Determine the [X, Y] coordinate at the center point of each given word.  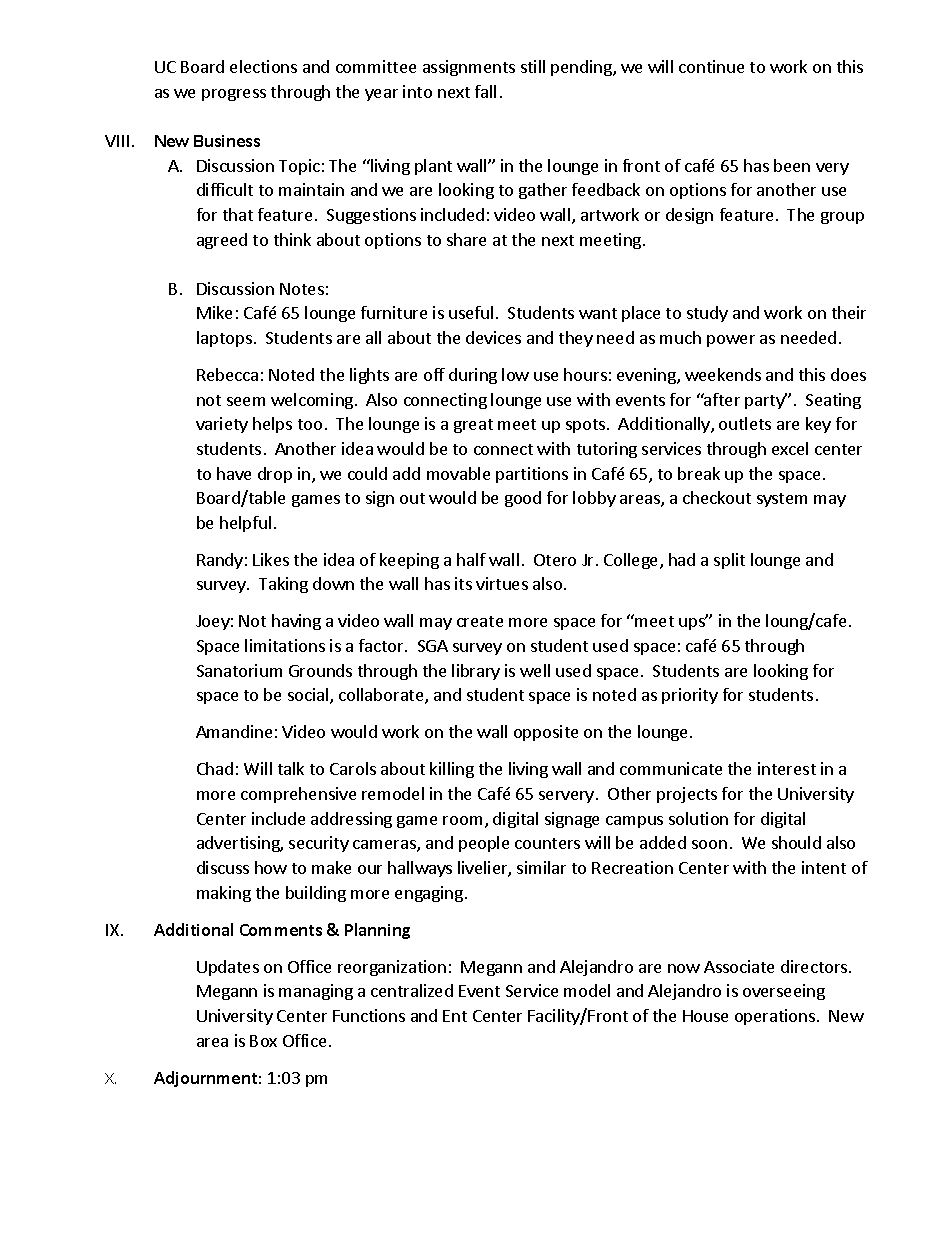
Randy [220, 561]
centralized [412, 990]
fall [485, 91]
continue [711, 66]
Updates [228, 968]
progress [234, 95]
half [471, 559]
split [729, 561]
